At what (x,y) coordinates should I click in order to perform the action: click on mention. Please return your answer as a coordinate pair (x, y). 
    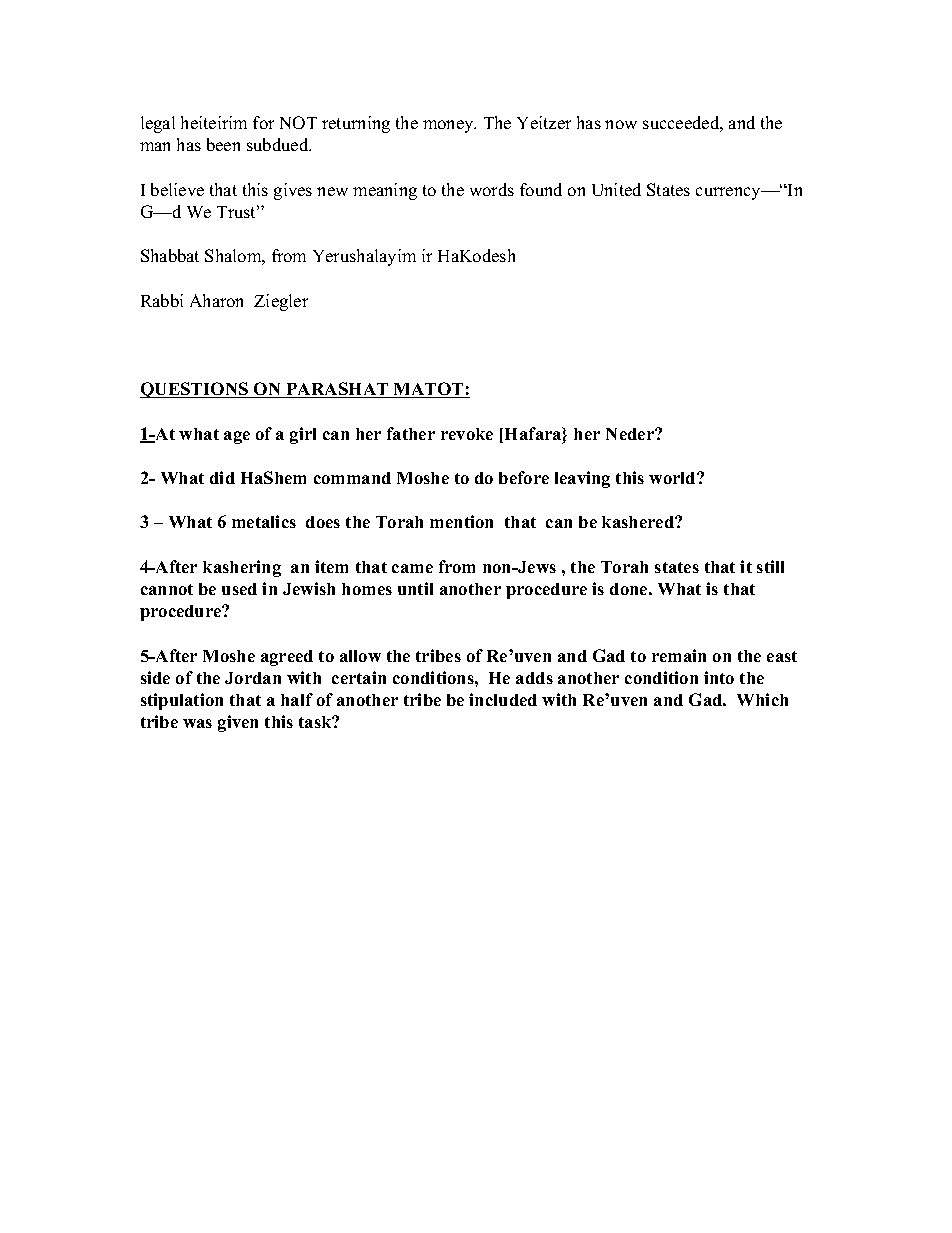
    Looking at the image, I should click on (461, 521).
